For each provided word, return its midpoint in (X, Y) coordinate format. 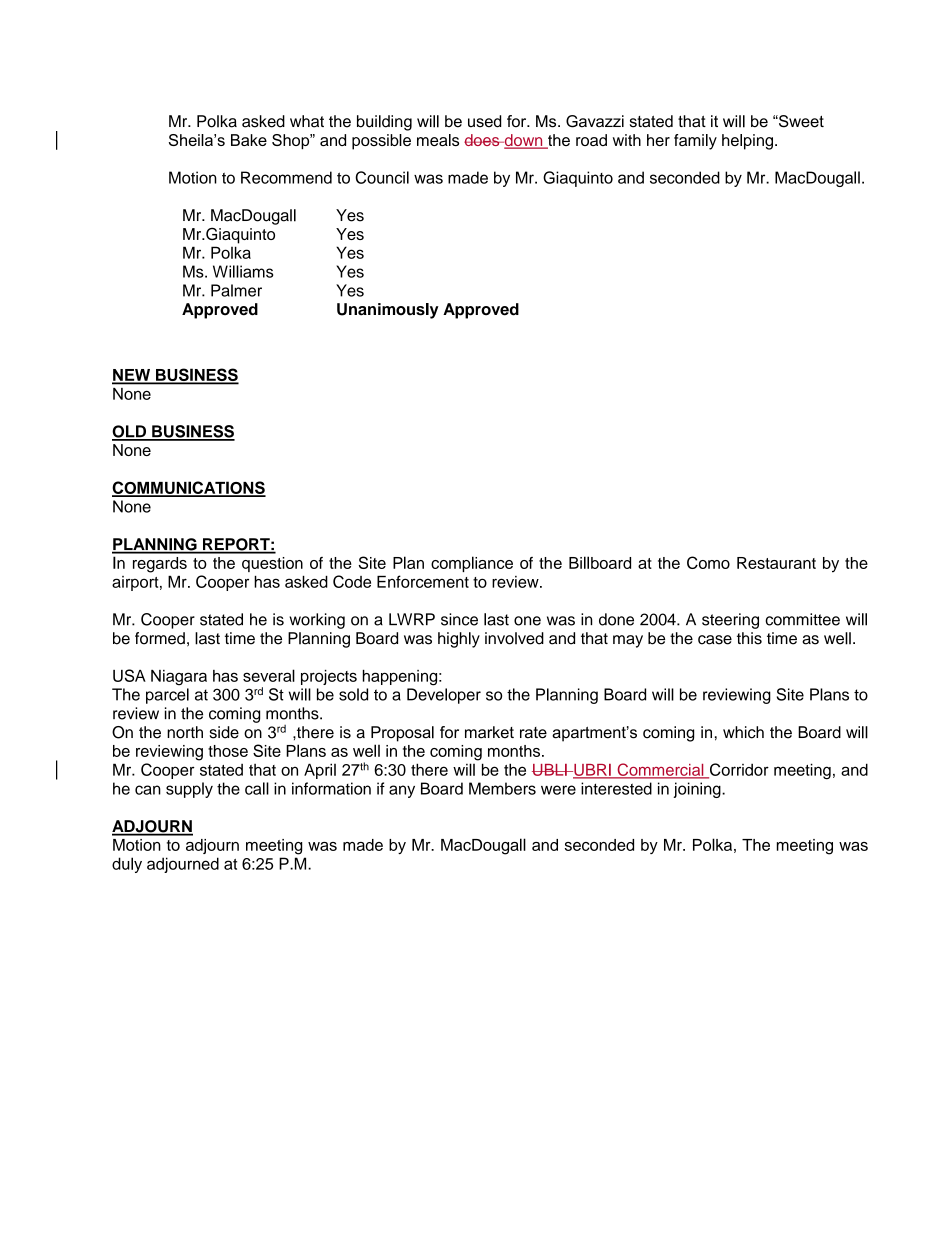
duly (127, 865)
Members (502, 788)
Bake (249, 140)
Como (708, 562)
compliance (472, 564)
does (483, 140)
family (695, 142)
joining (698, 790)
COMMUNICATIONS (189, 488)
